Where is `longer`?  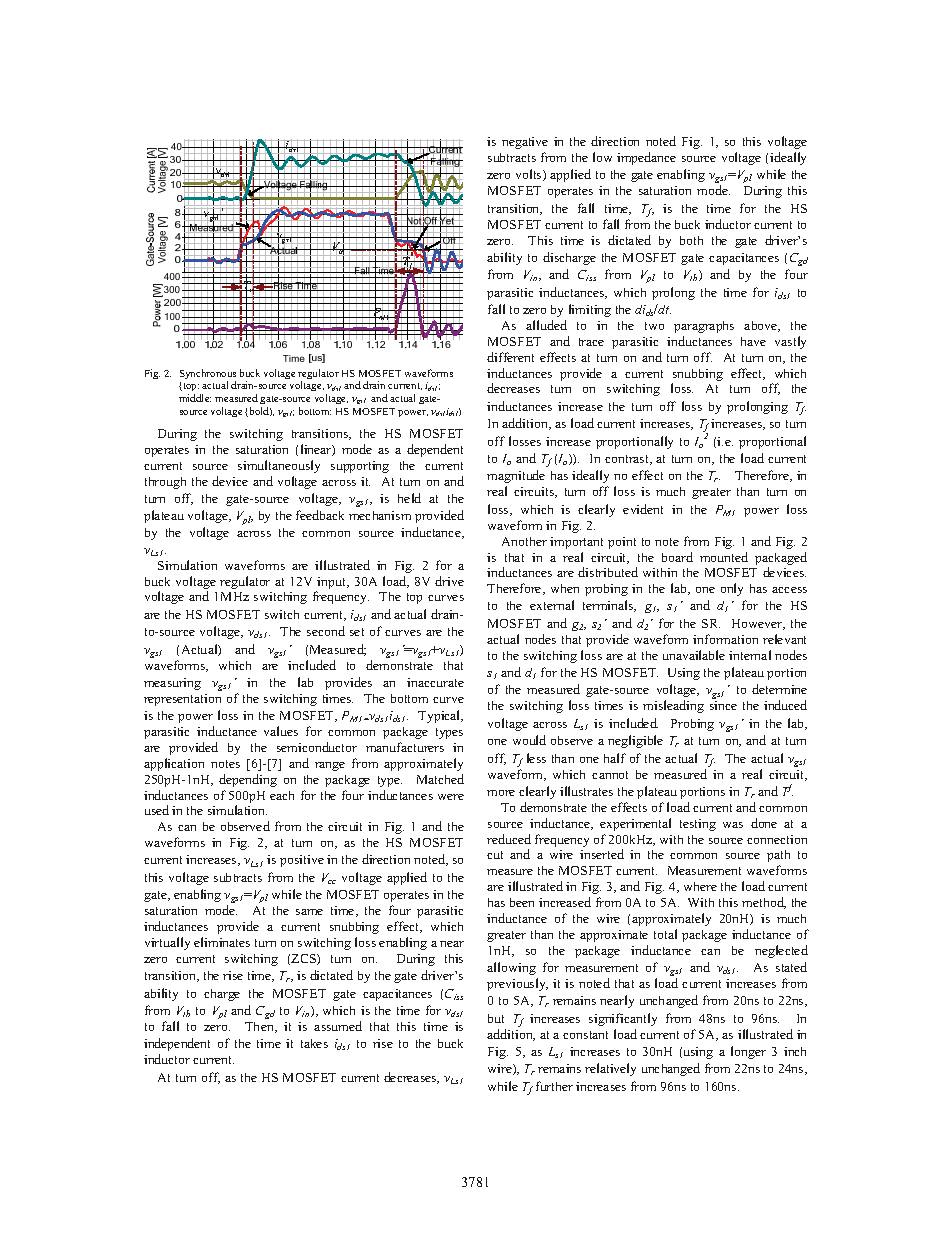 longer is located at coordinates (748, 1052).
